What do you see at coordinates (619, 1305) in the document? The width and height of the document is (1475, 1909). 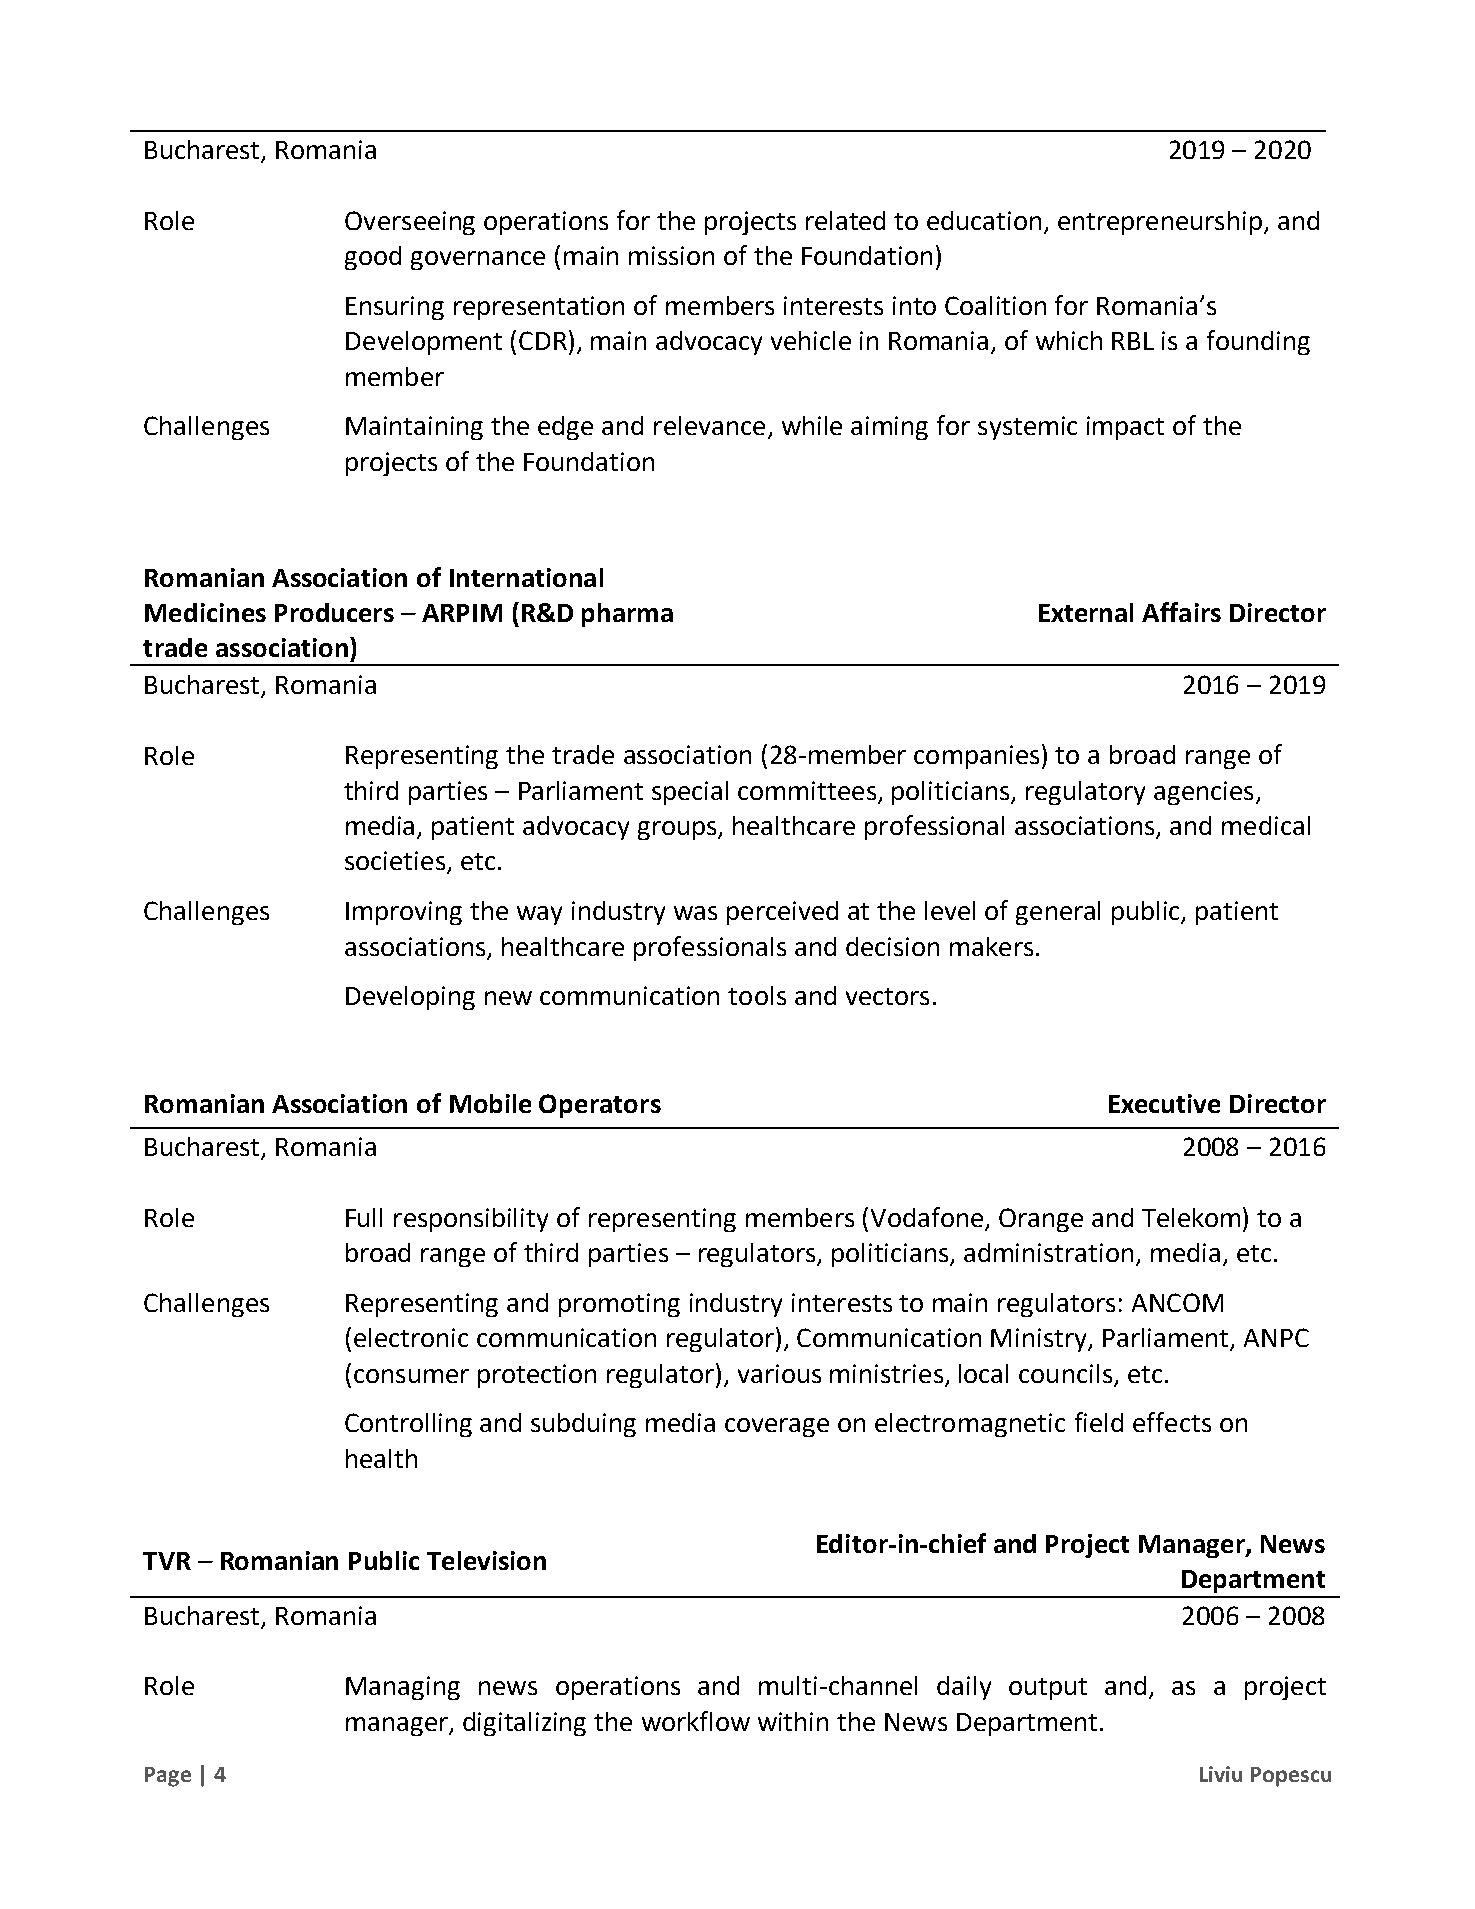 I see `promoting` at bounding box center [619, 1305].
